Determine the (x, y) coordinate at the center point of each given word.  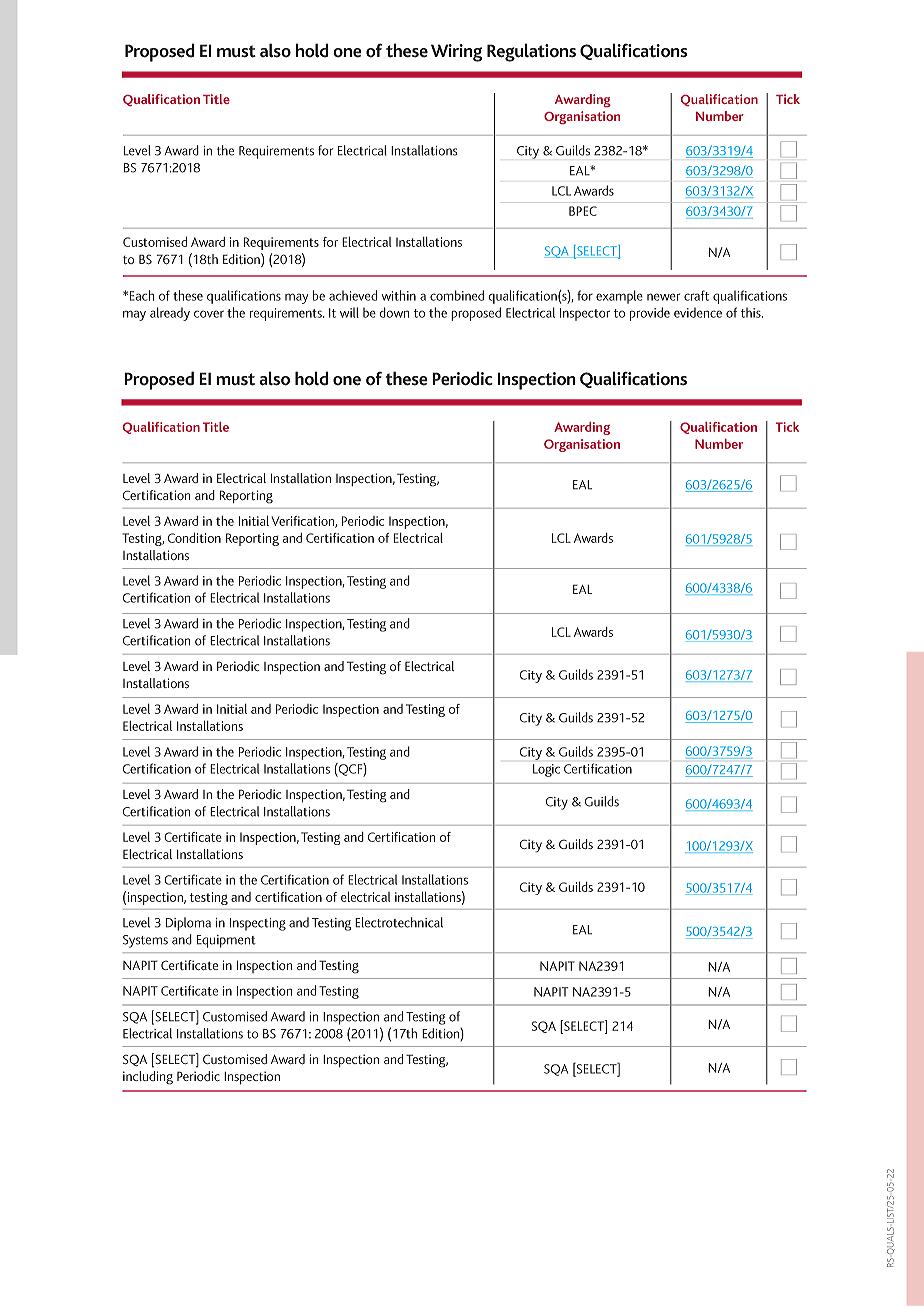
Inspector (585, 314)
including (148, 1078)
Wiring (457, 53)
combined (457, 295)
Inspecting (258, 924)
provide (650, 314)
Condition (194, 537)
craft (696, 295)
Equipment (226, 941)
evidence (698, 312)
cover (209, 314)
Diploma (188, 924)
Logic (546, 770)
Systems (145, 941)
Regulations (531, 52)
